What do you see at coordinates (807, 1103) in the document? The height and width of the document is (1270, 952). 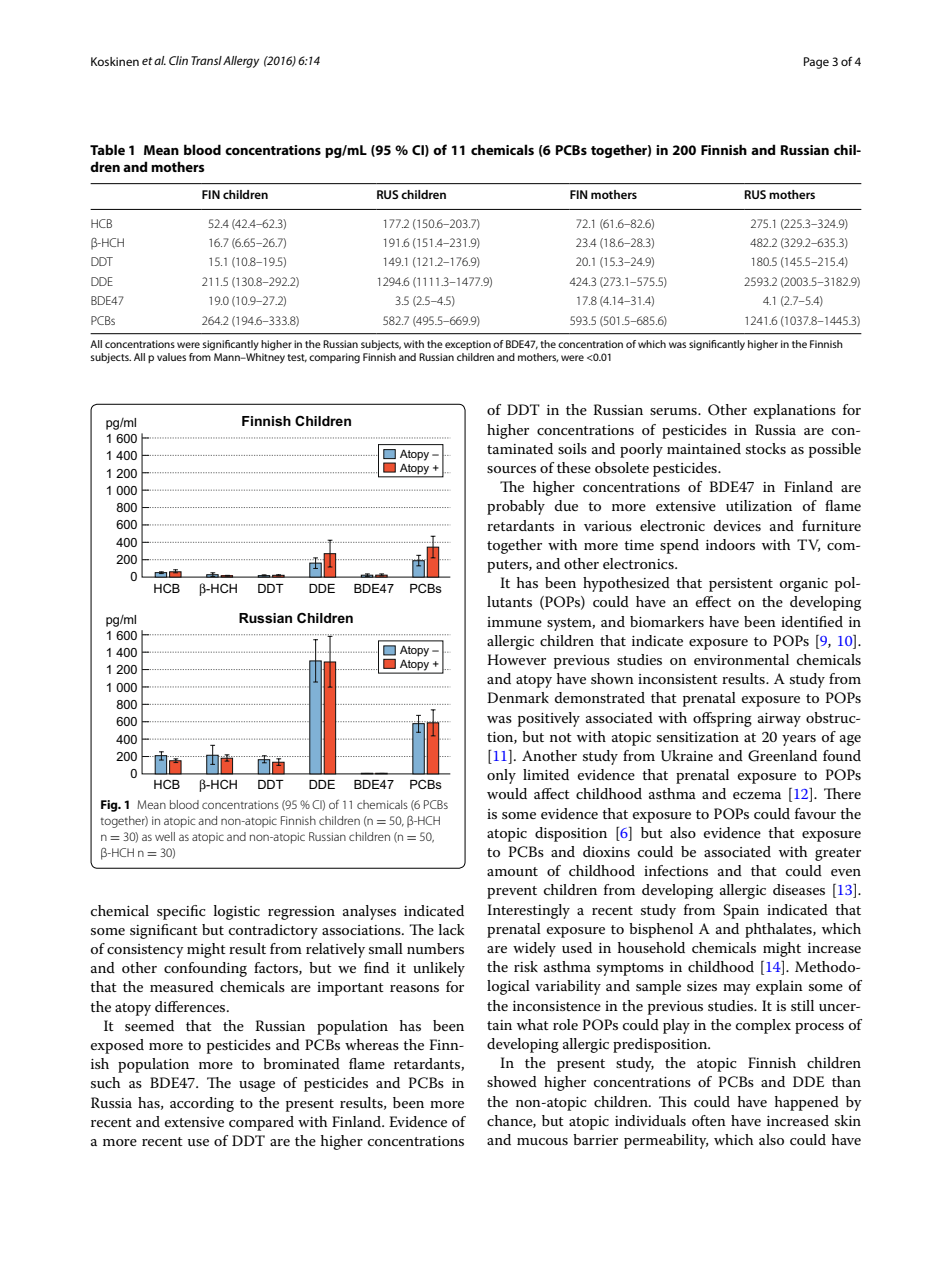 I see `happened` at bounding box center [807, 1103].
